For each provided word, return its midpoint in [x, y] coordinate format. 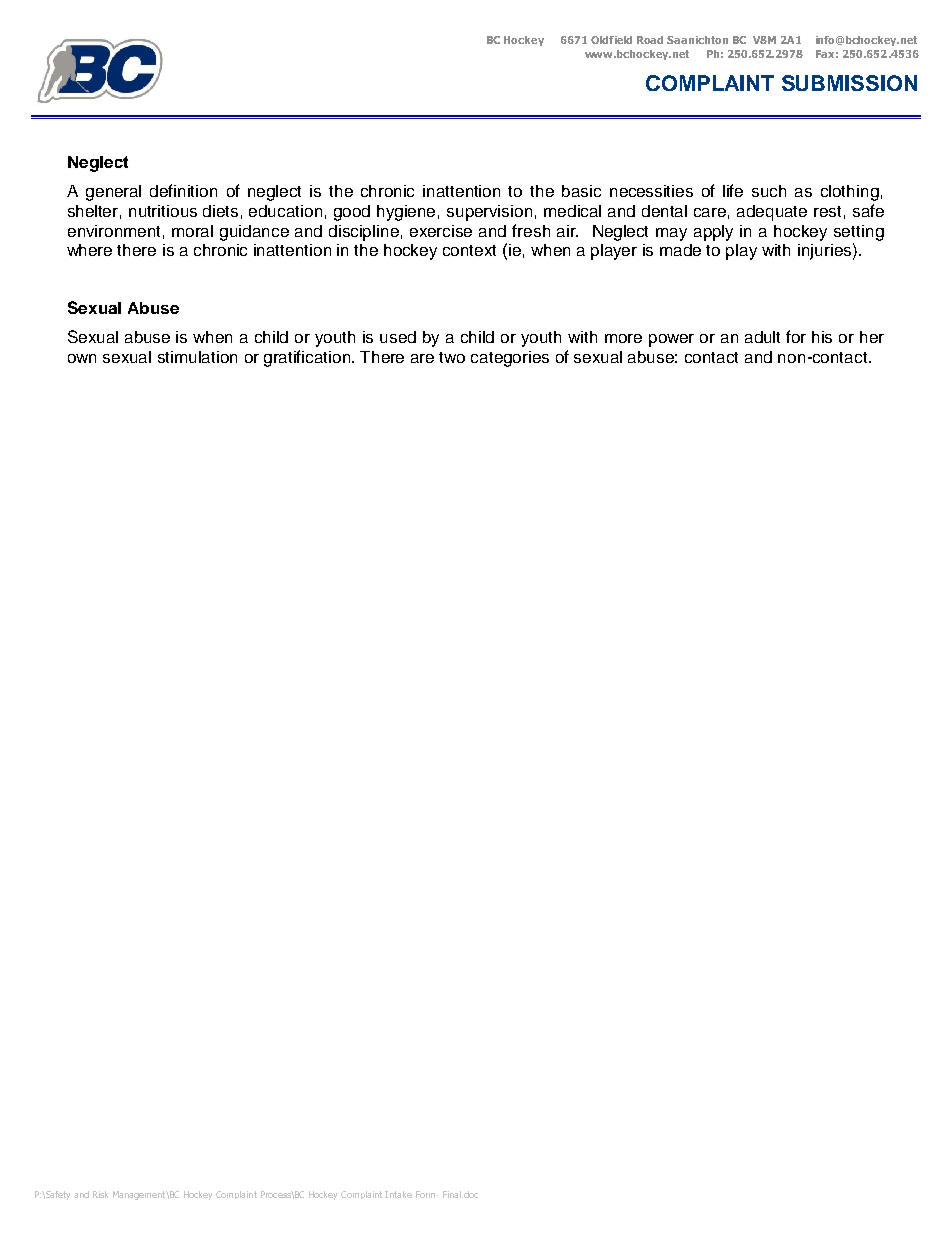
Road [650, 40]
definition [183, 190]
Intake [398, 1194]
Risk [100, 1194]
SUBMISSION [849, 83]
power [671, 340]
